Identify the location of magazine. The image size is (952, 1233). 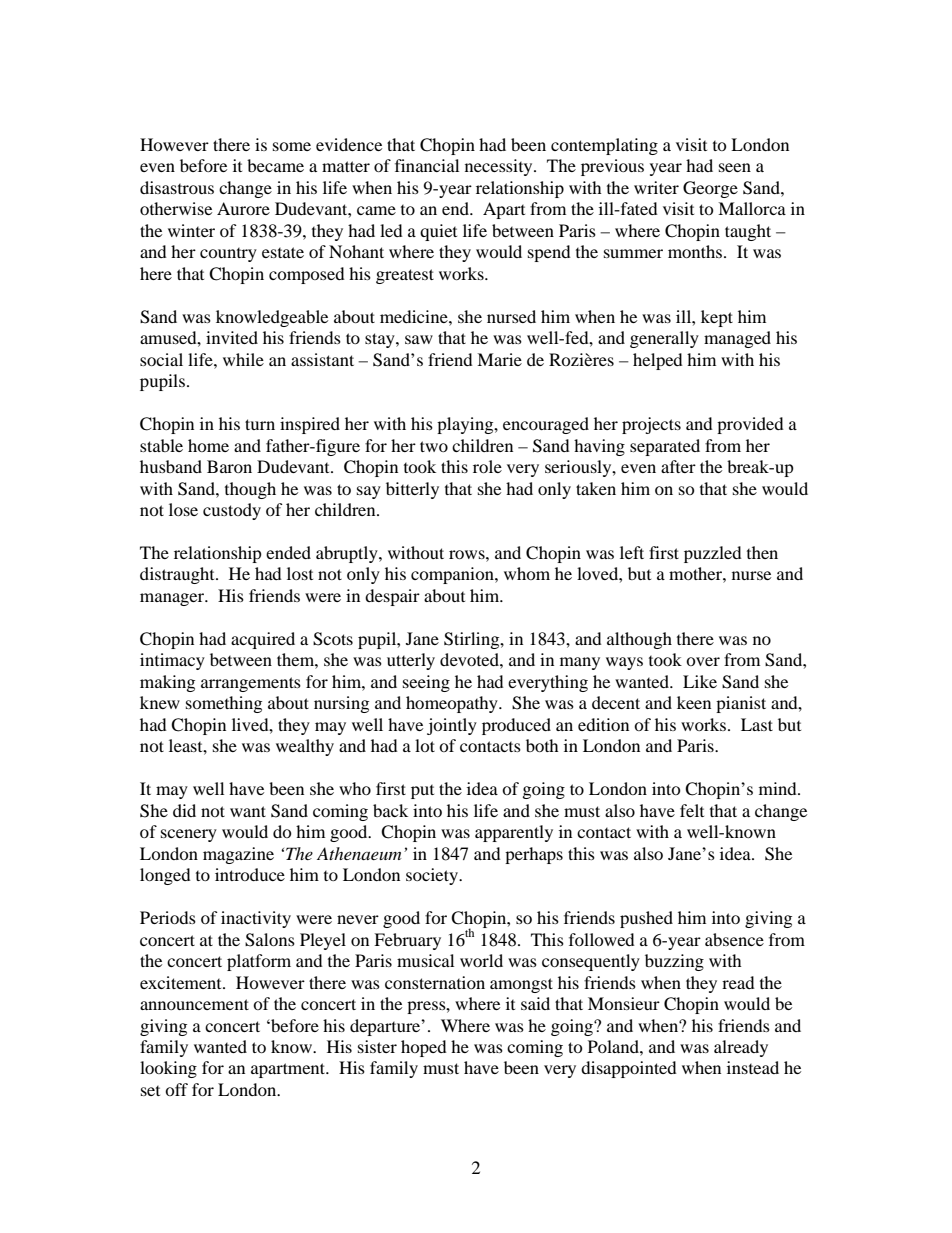
(238, 855).
